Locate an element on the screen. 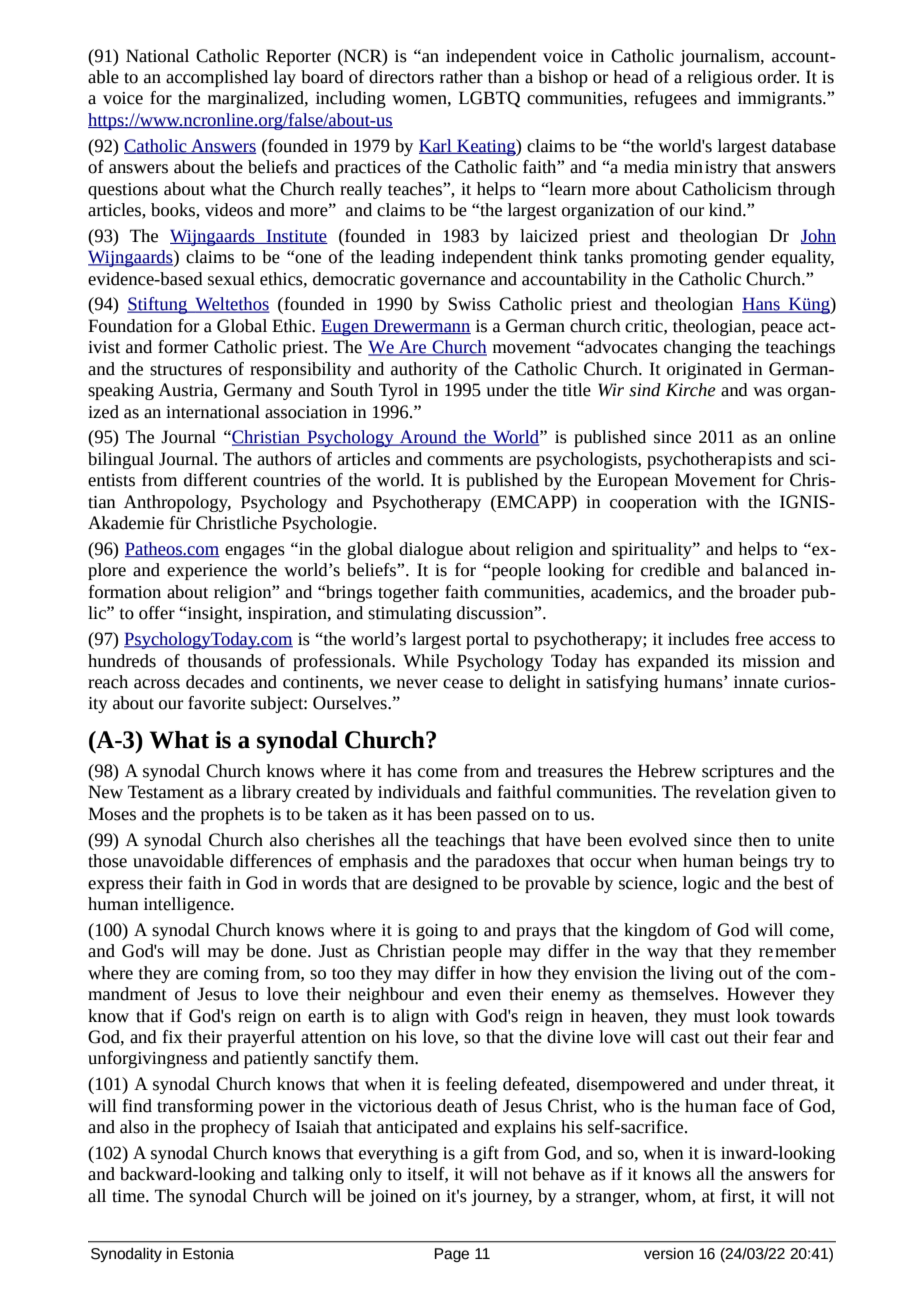  rather is located at coordinates (461, 77).
